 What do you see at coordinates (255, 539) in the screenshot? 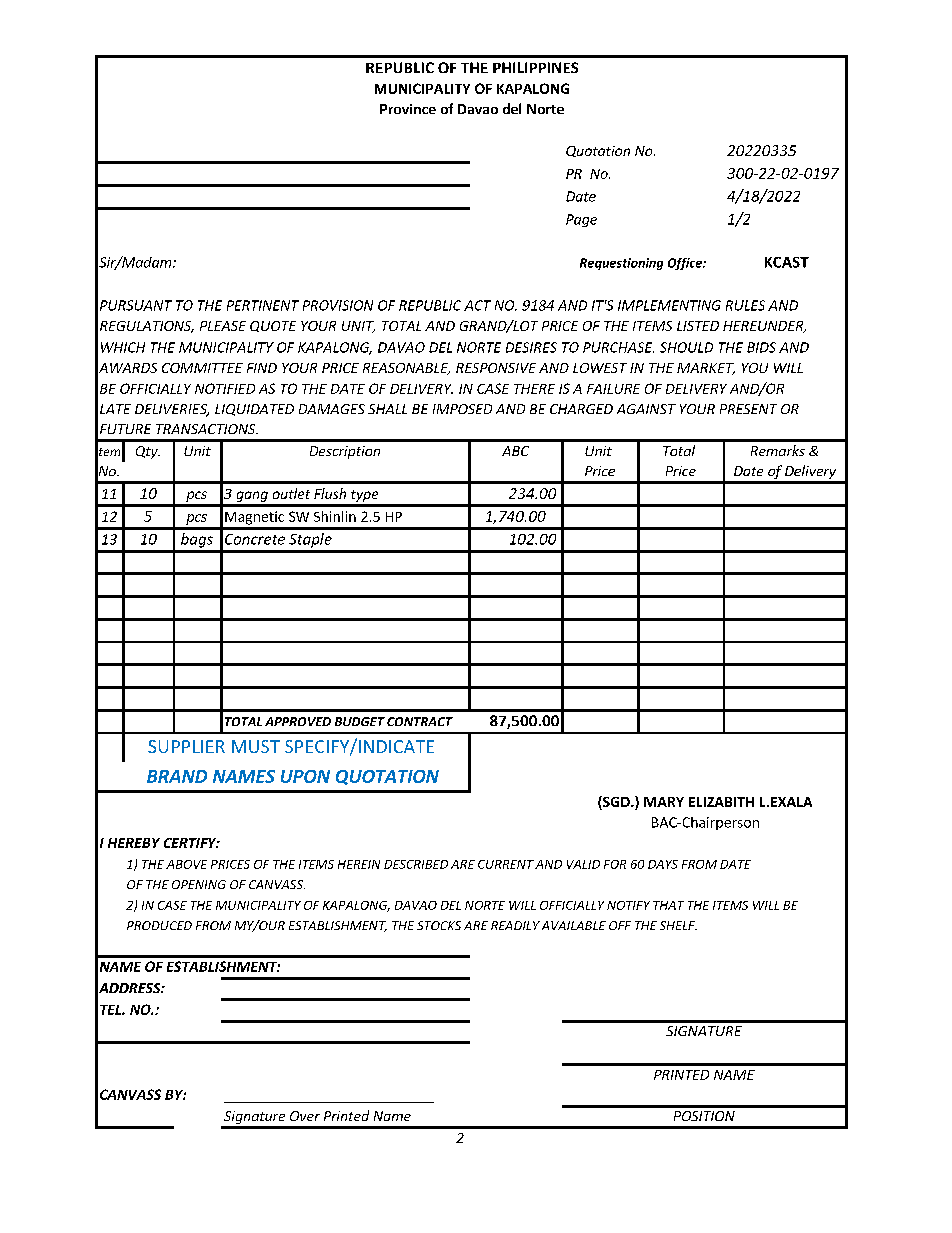
I see `Concrete` at bounding box center [255, 539].
